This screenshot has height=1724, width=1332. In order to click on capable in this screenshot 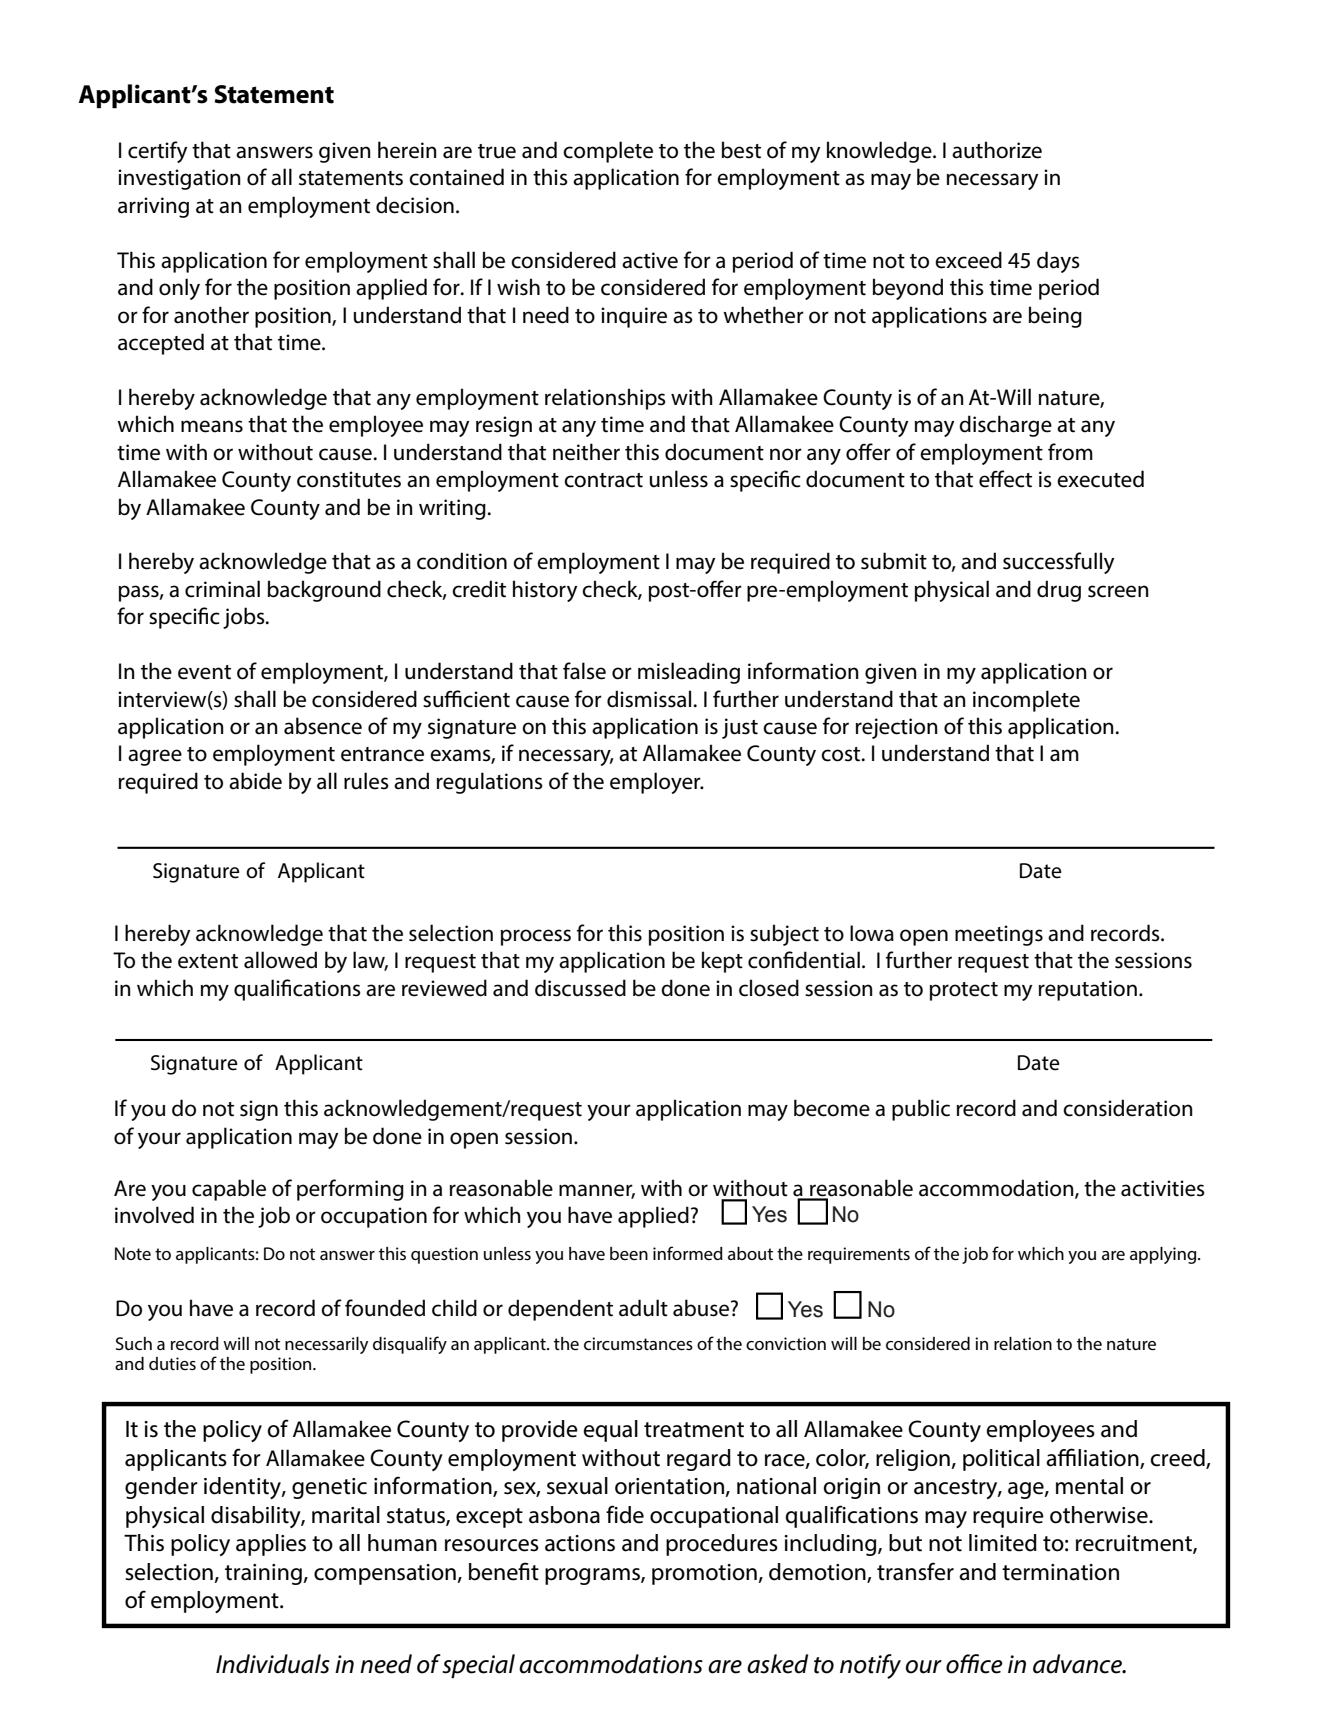, I will do `click(229, 1190)`.
